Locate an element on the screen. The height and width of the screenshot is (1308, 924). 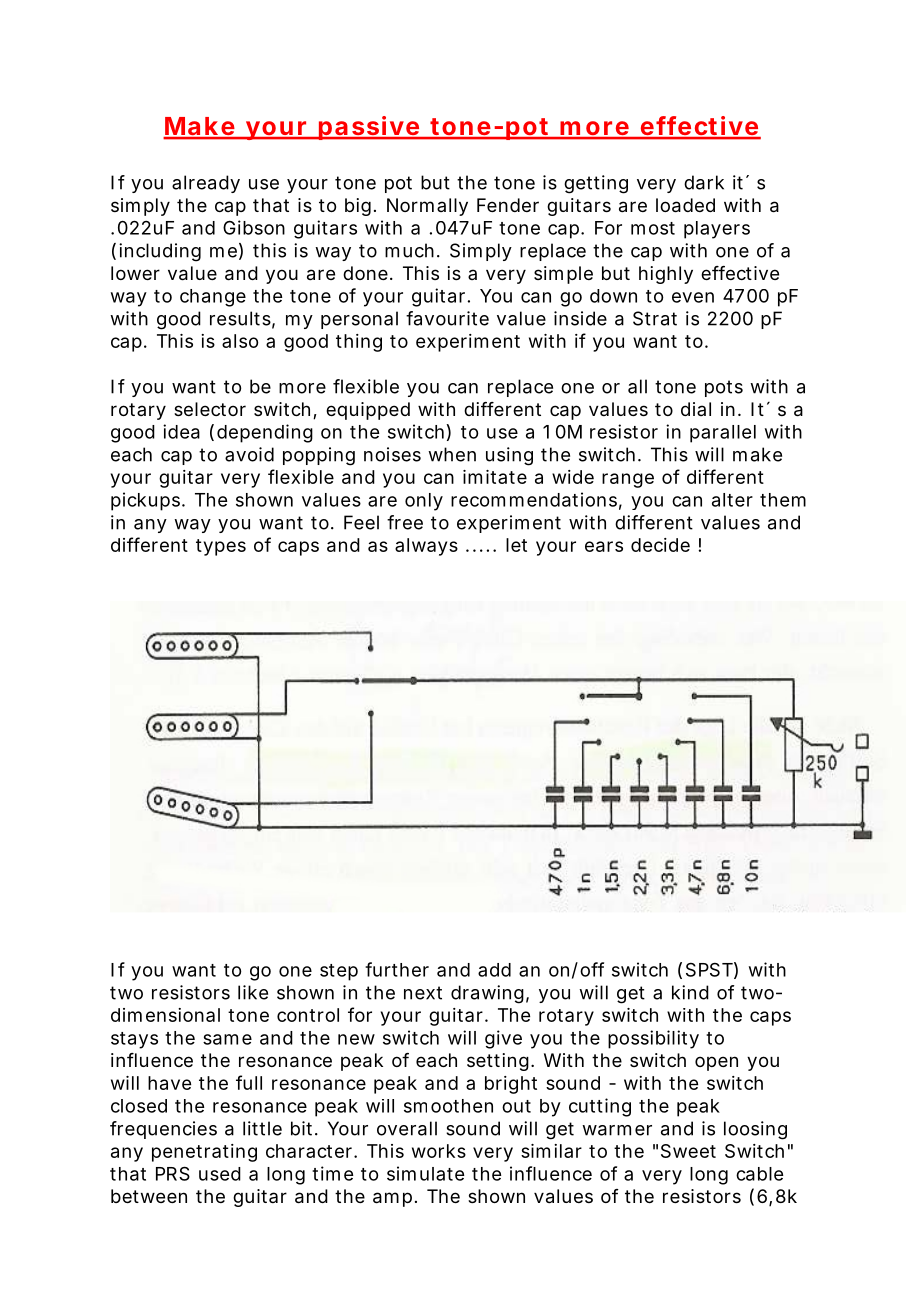
also is located at coordinates (240, 341).
